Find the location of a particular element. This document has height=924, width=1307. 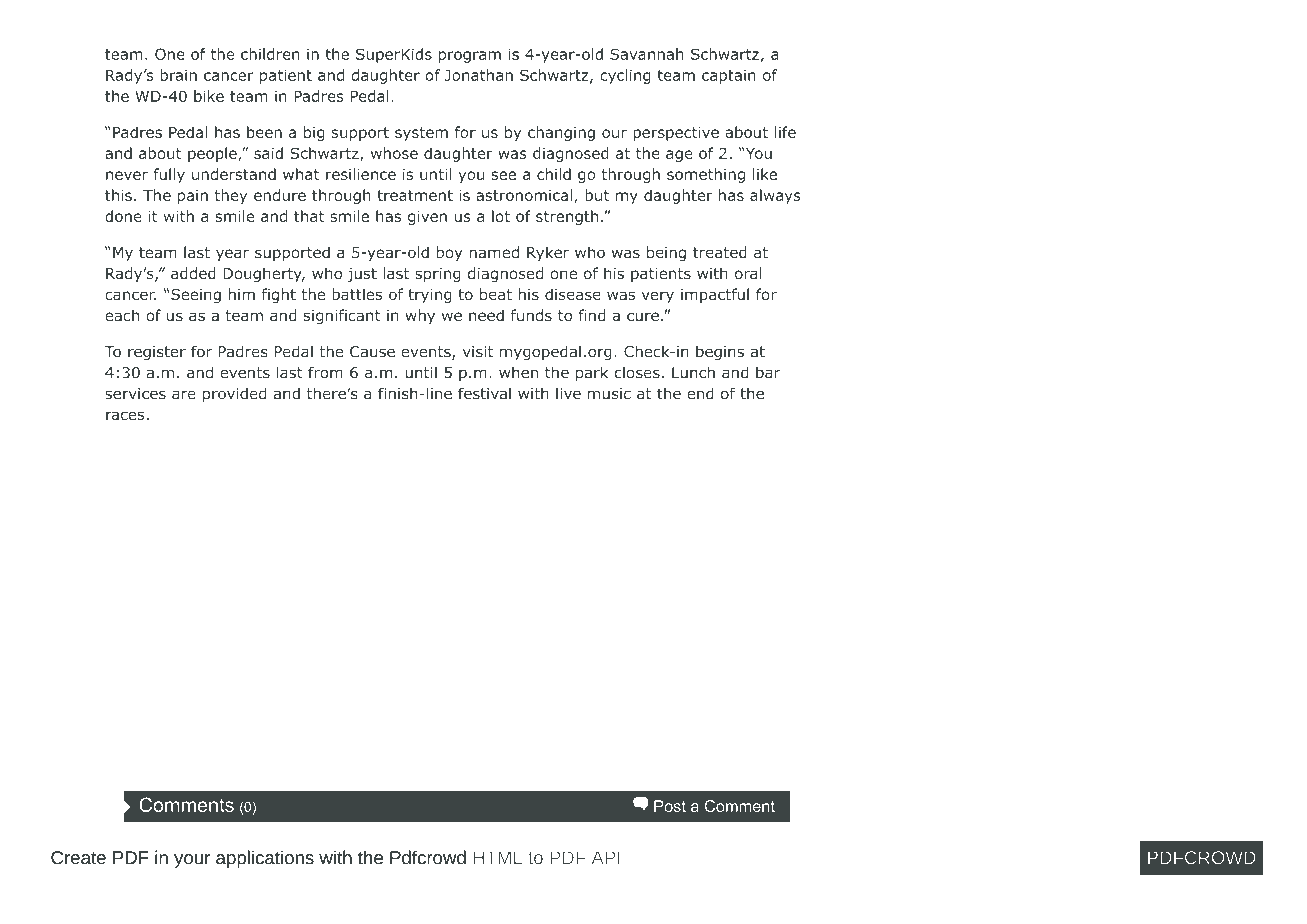

Jonathan is located at coordinates (479, 75).
